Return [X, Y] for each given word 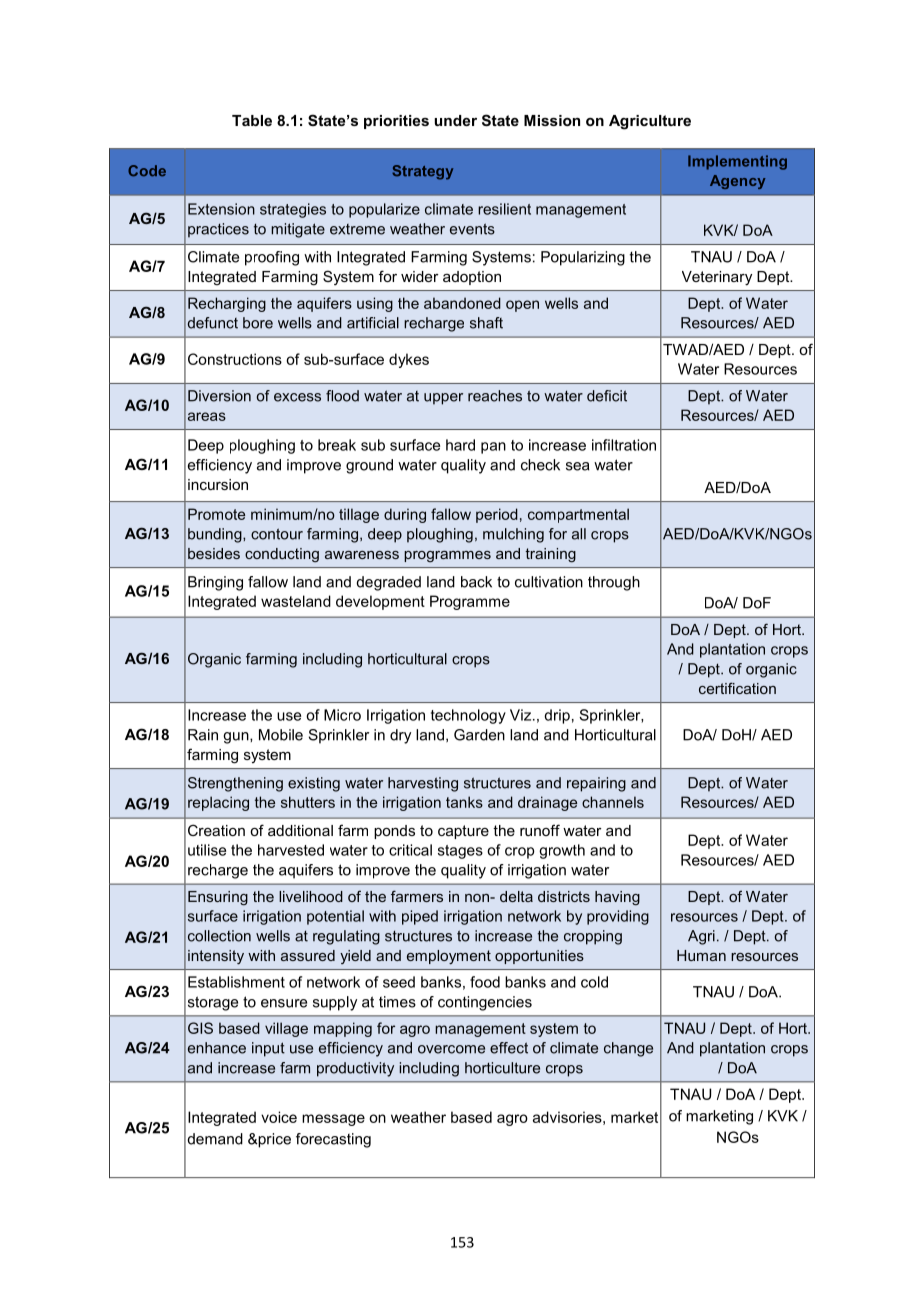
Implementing [737, 162]
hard [460, 445]
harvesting [423, 784]
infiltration [624, 445]
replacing [218, 803]
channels [613, 802]
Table [252, 120]
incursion [218, 484]
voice [279, 1117]
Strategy [422, 172]
